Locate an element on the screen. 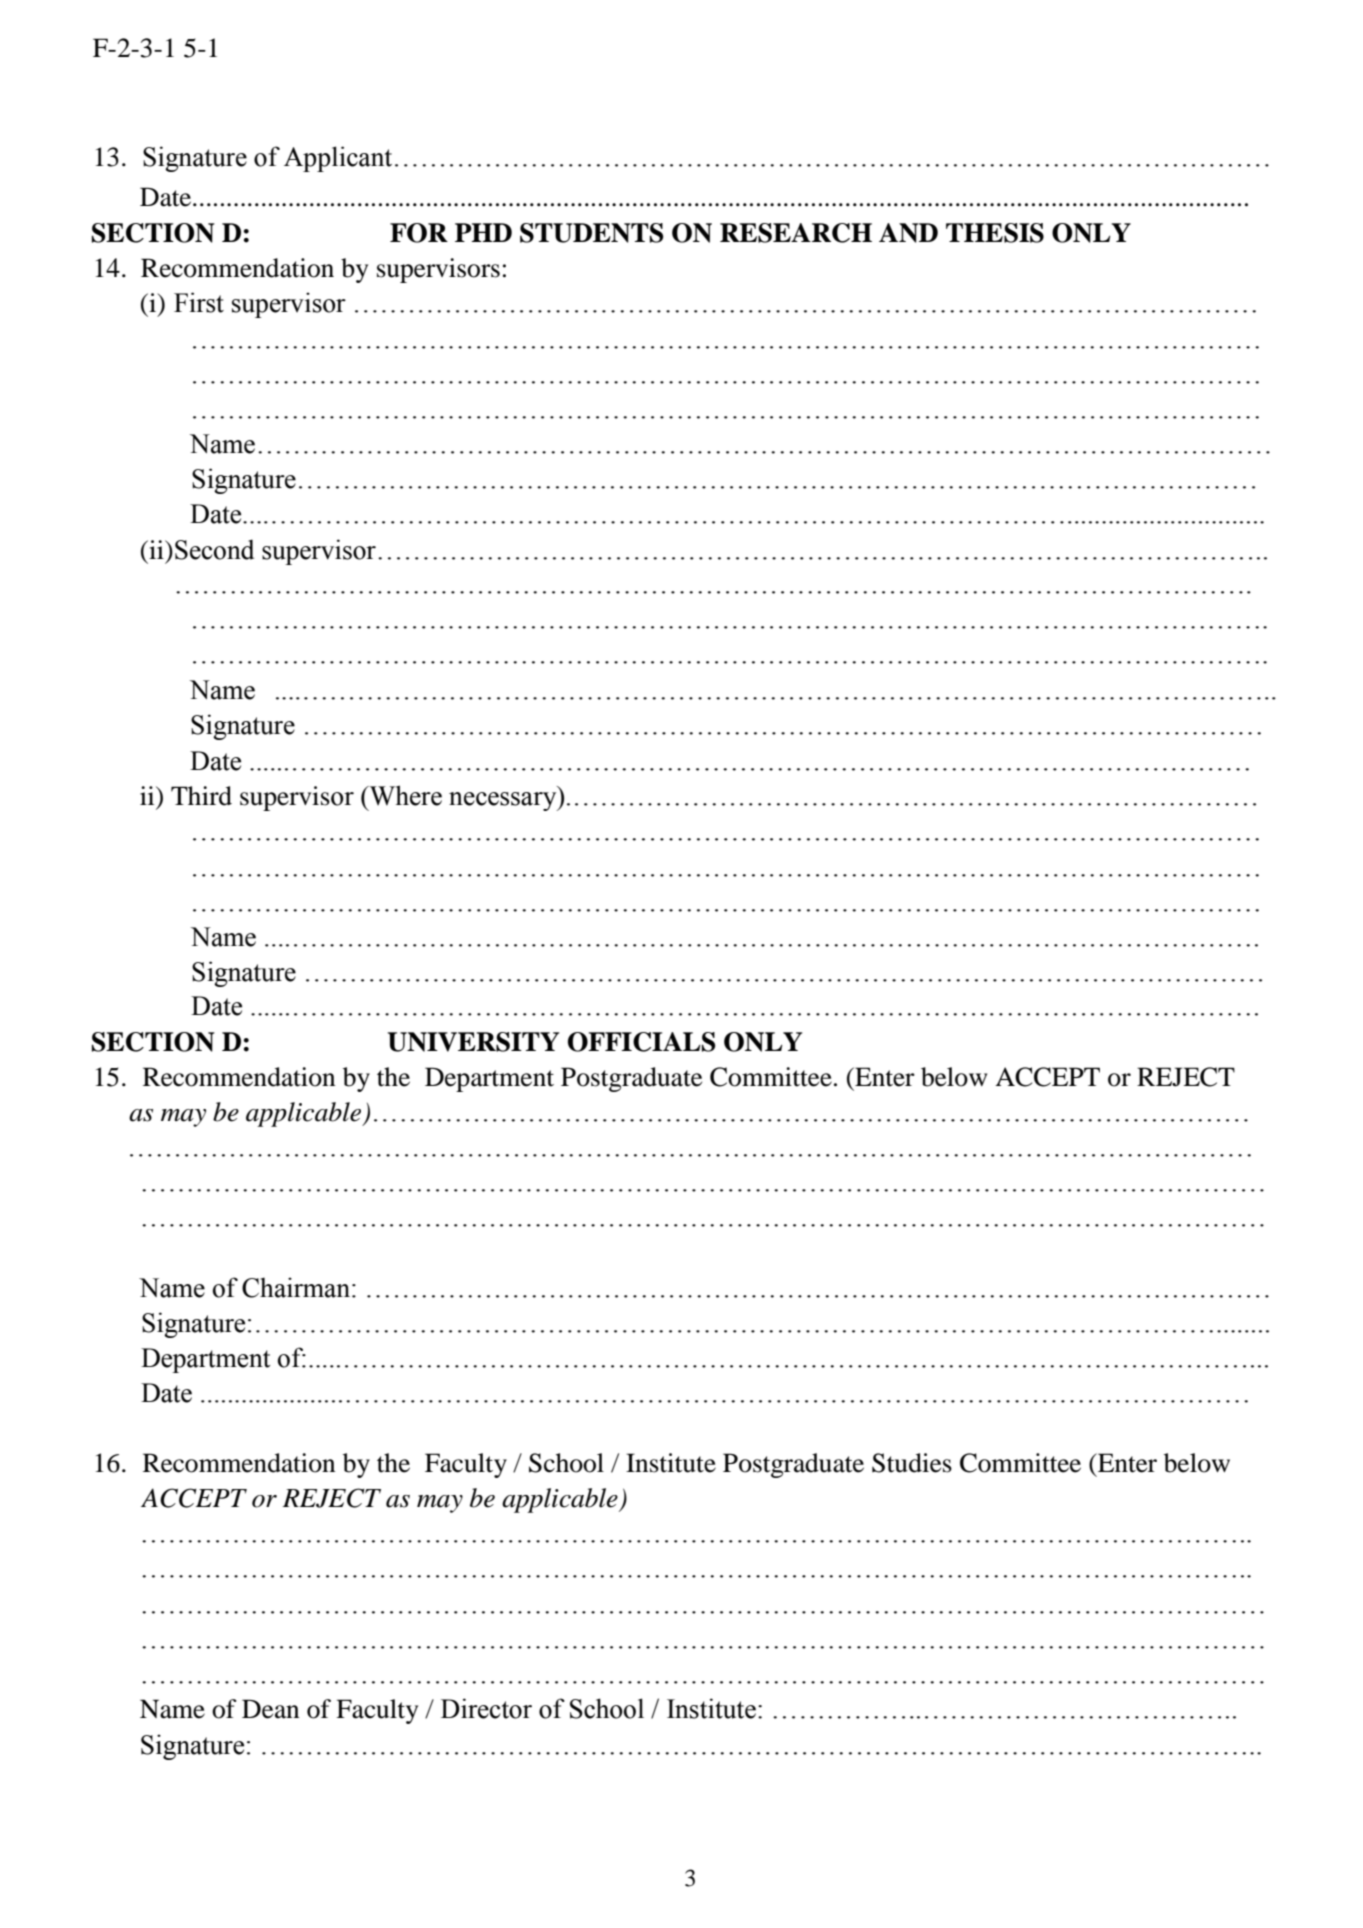  Dean is located at coordinates (270, 1709).
